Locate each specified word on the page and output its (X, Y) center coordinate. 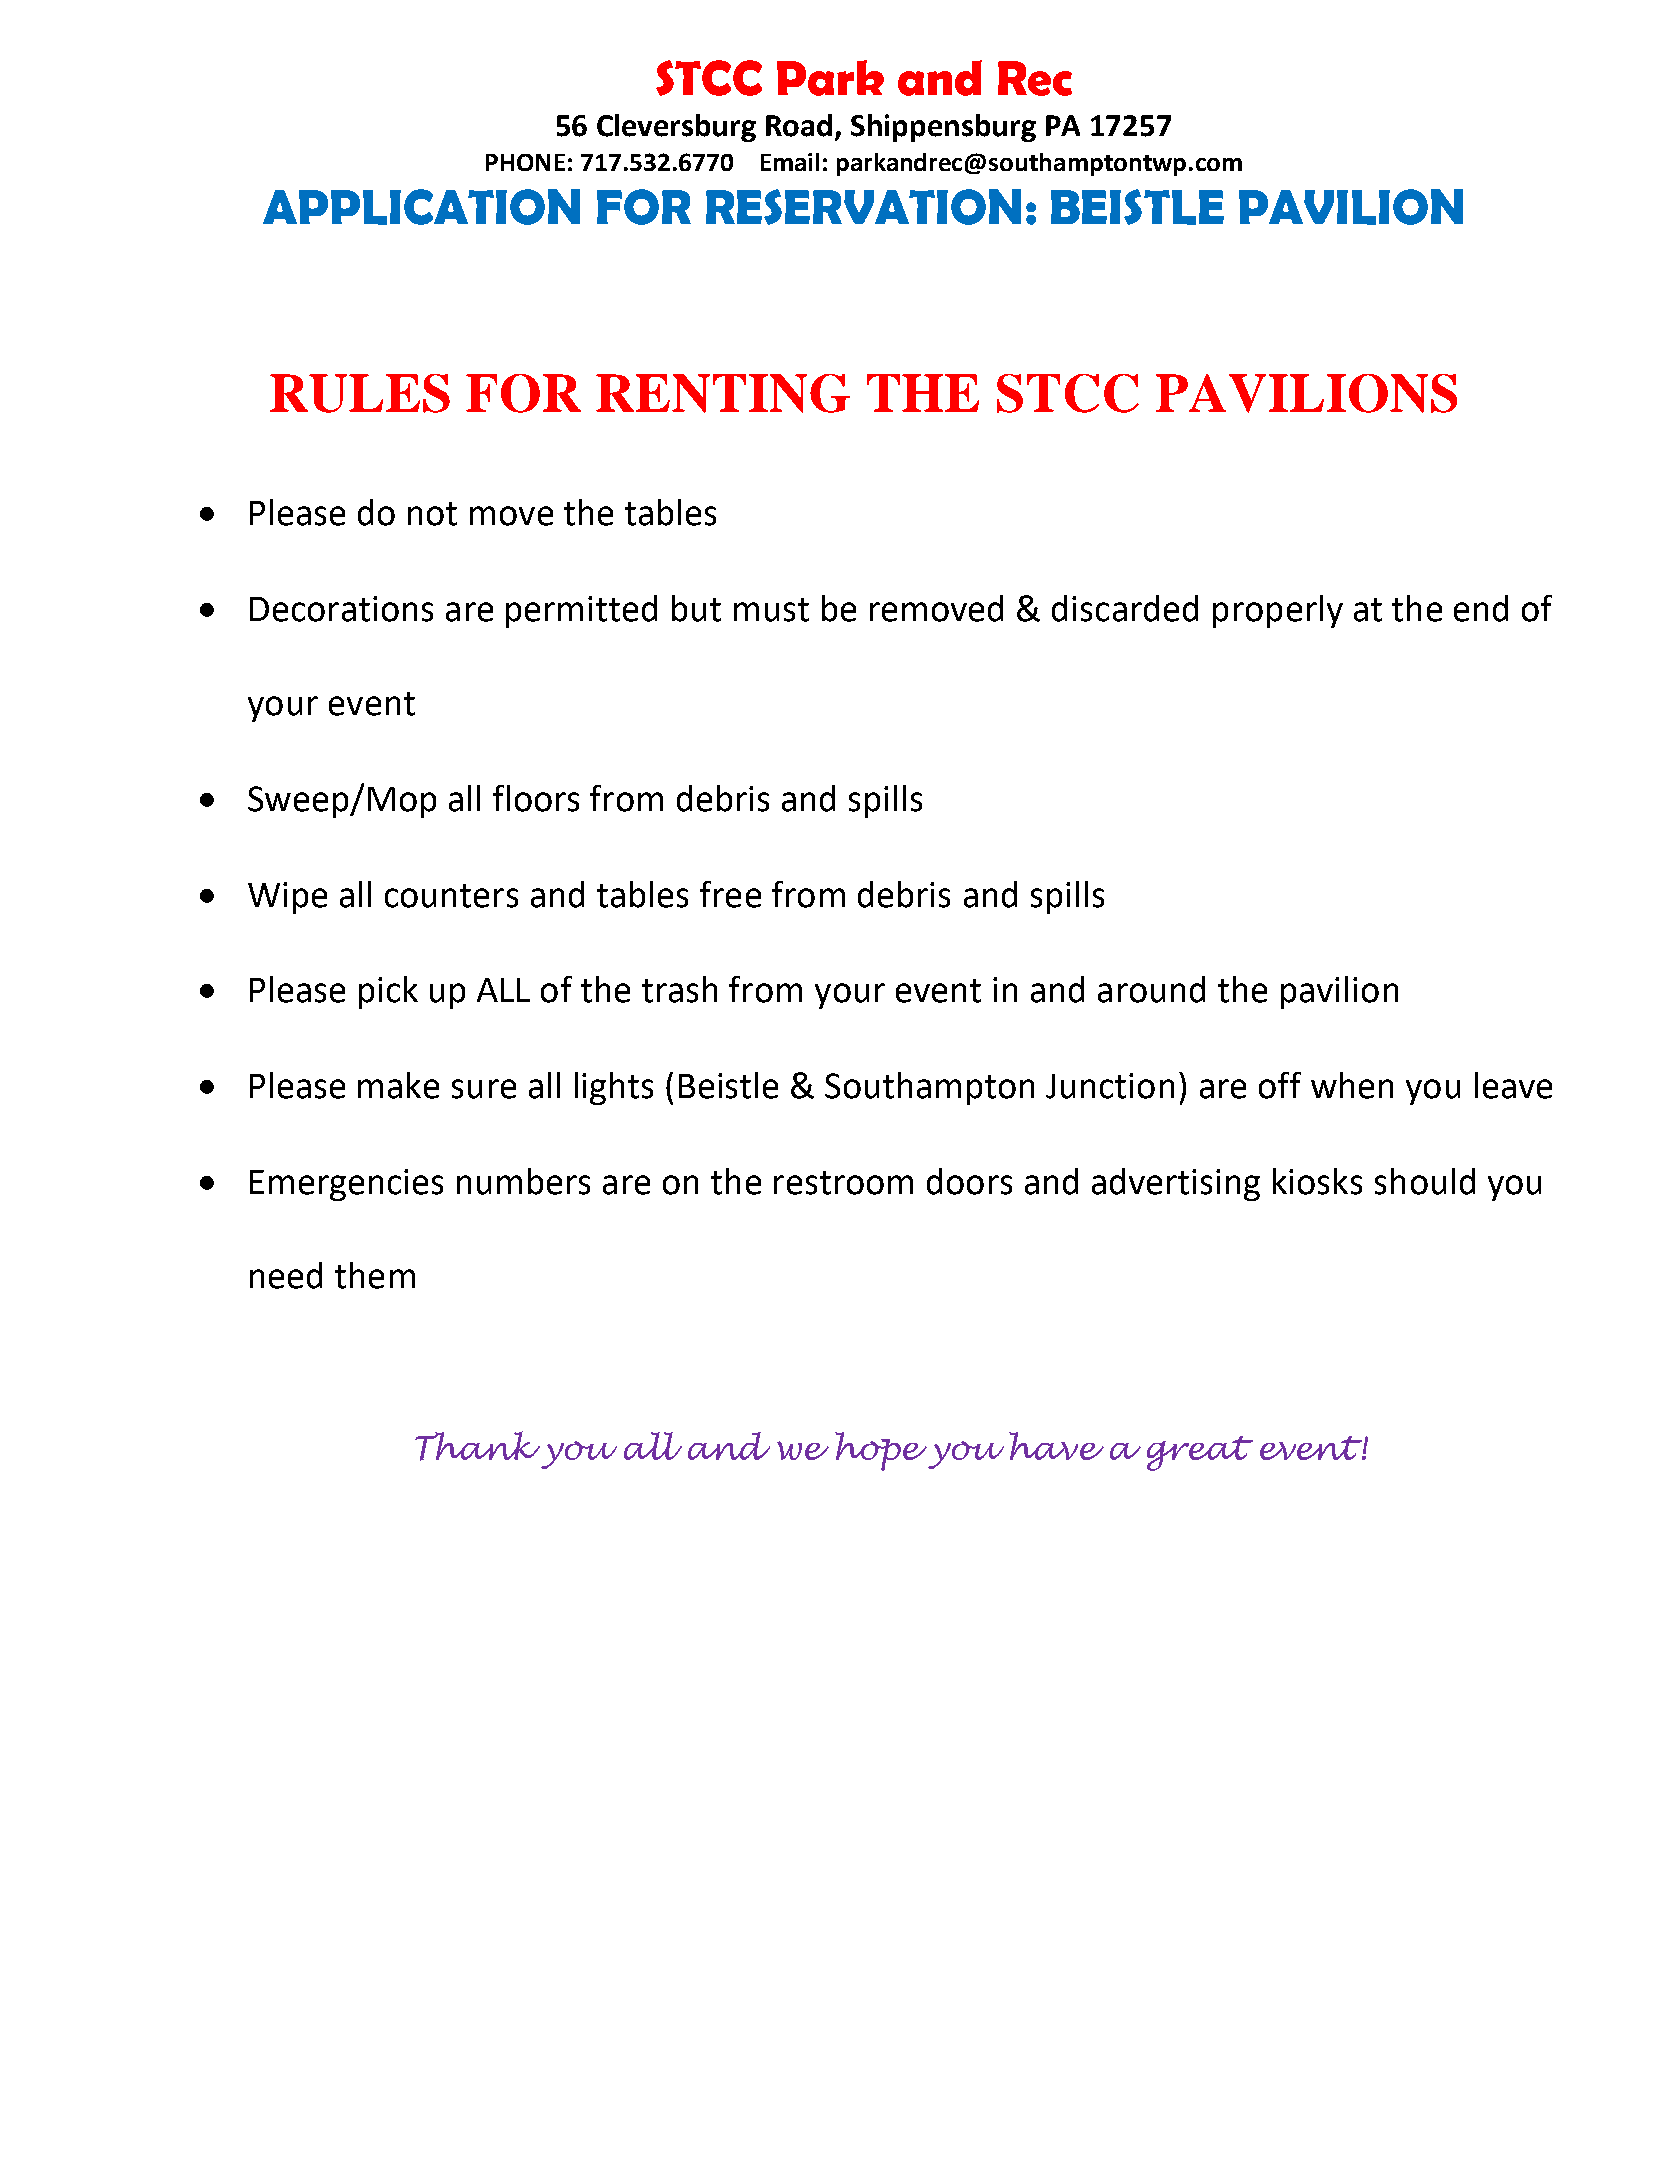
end (1481, 608)
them (375, 1275)
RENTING (723, 393)
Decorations (341, 609)
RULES (360, 393)
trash (679, 989)
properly (1278, 611)
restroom (843, 1183)
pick (388, 992)
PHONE (525, 162)
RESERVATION (863, 207)
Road (799, 125)
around (1151, 989)
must (771, 610)
